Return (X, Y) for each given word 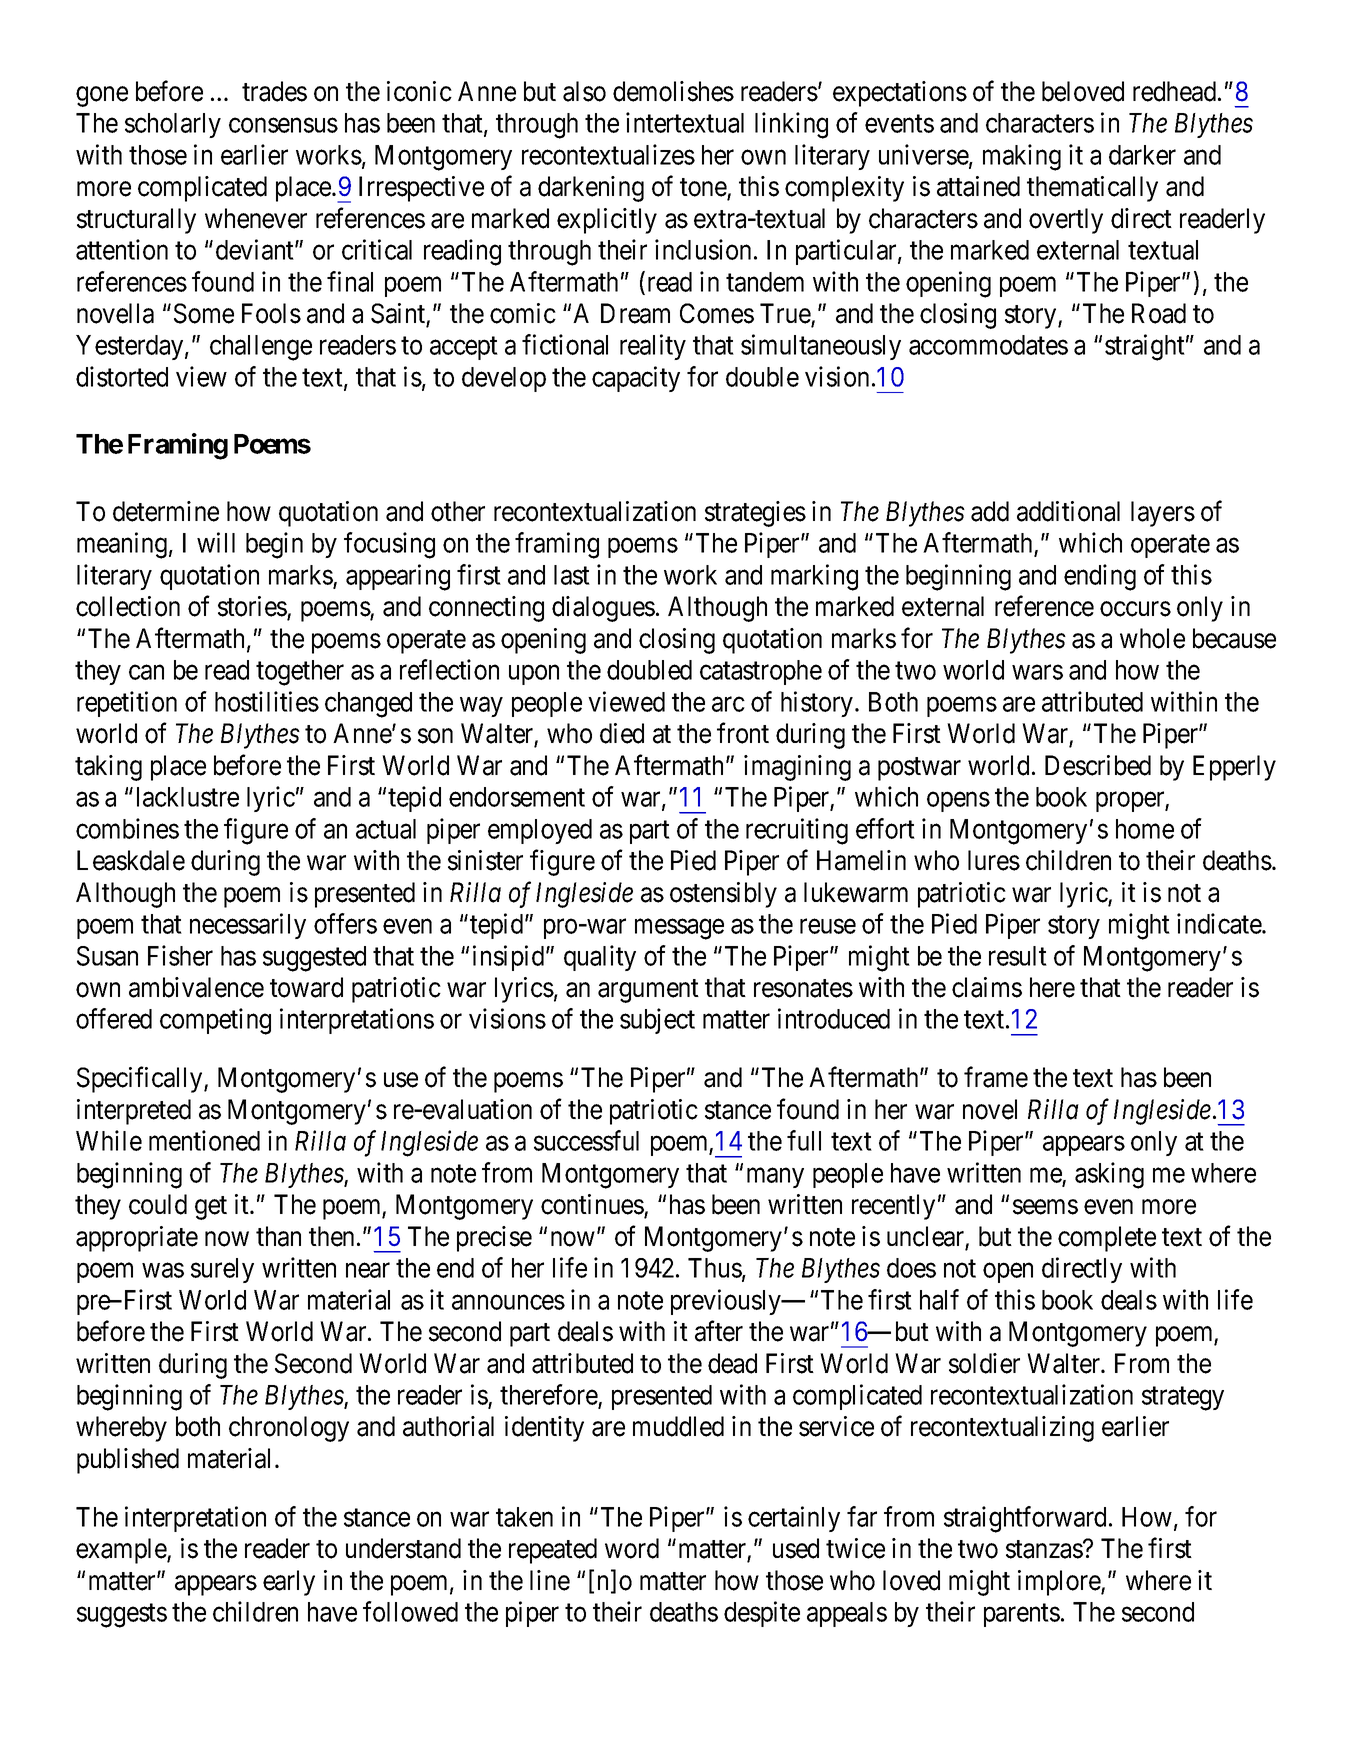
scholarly (173, 125)
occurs (1135, 609)
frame (996, 1077)
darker (1142, 155)
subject (657, 1021)
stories (253, 607)
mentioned (204, 1140)
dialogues (603, 609)
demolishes (673, 91)
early (289, 1583)
